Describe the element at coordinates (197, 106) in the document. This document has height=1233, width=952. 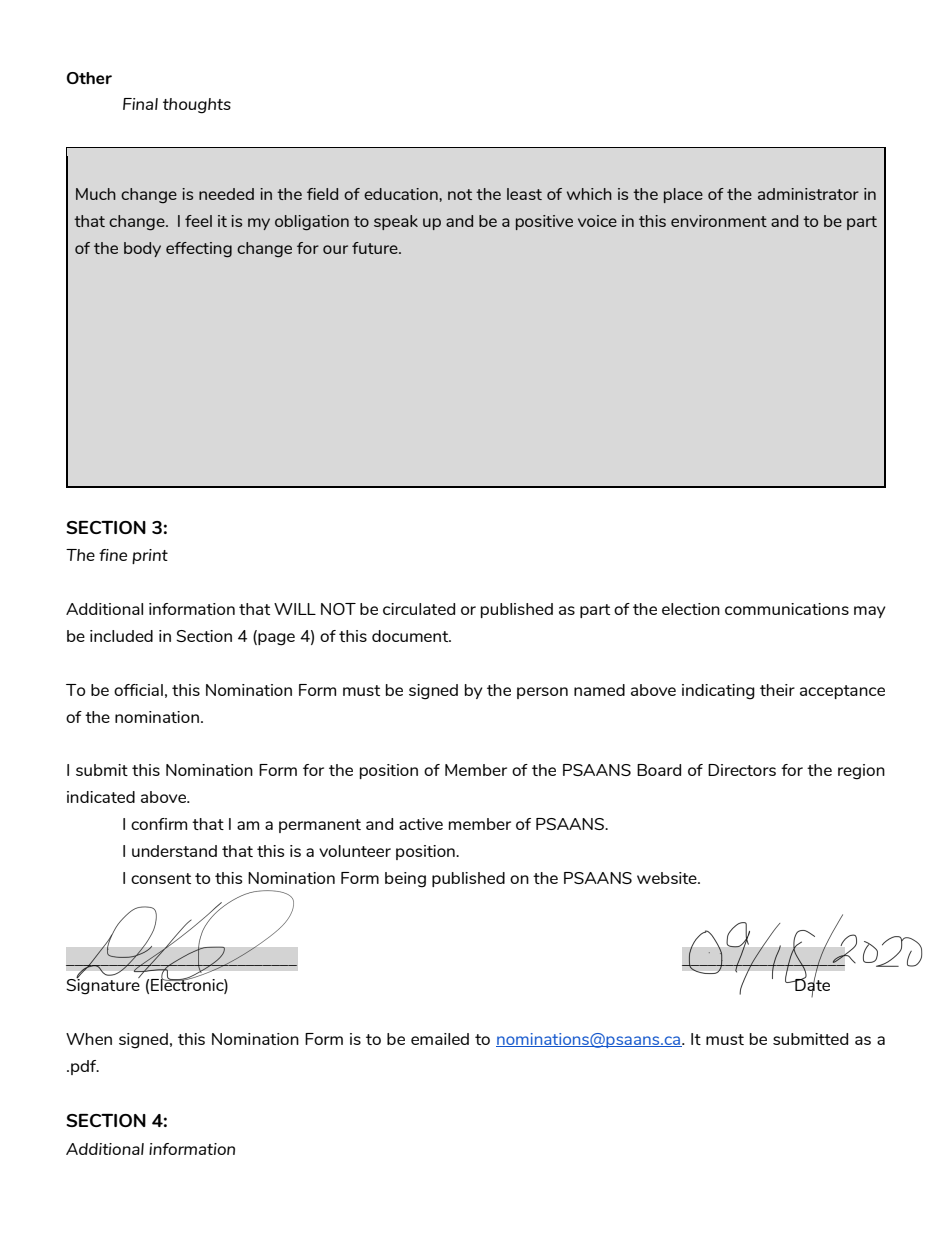
I see `thoughts` at that location.
